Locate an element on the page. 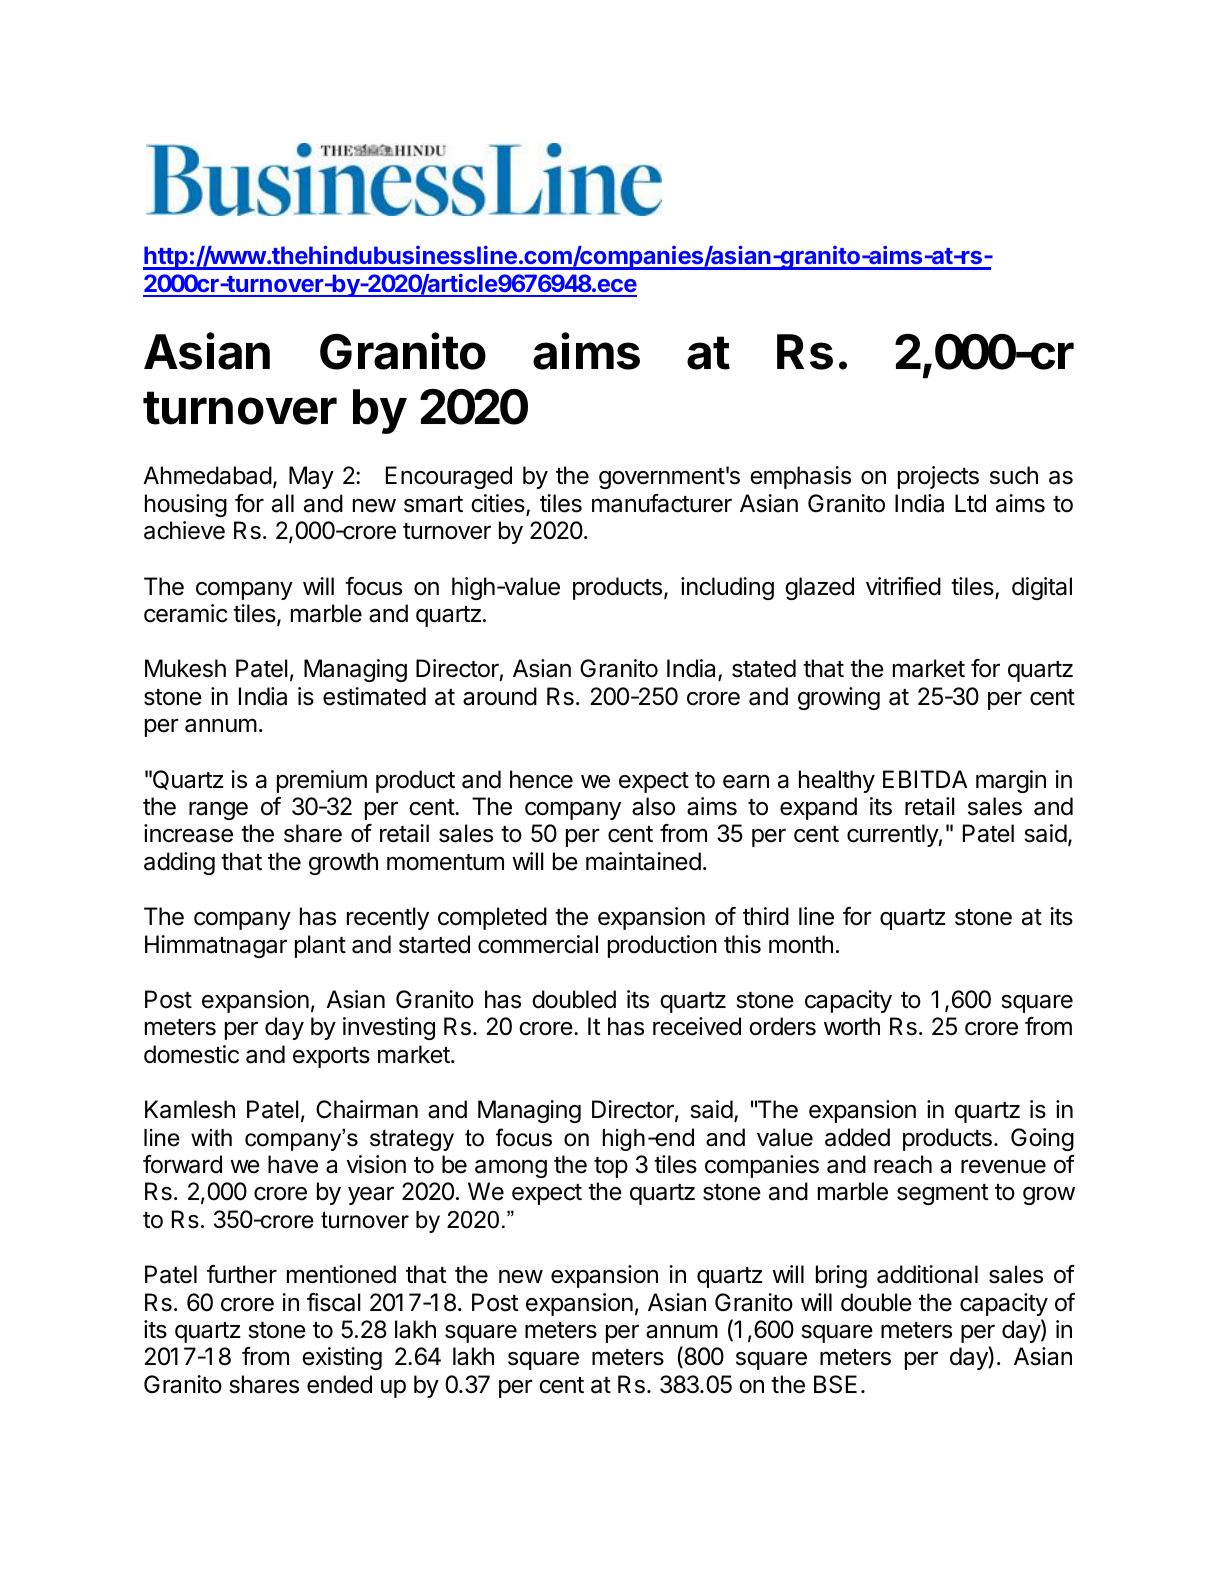 This image has width=1217, height=1575. manufacturer is located at coordinates (662, 503).
